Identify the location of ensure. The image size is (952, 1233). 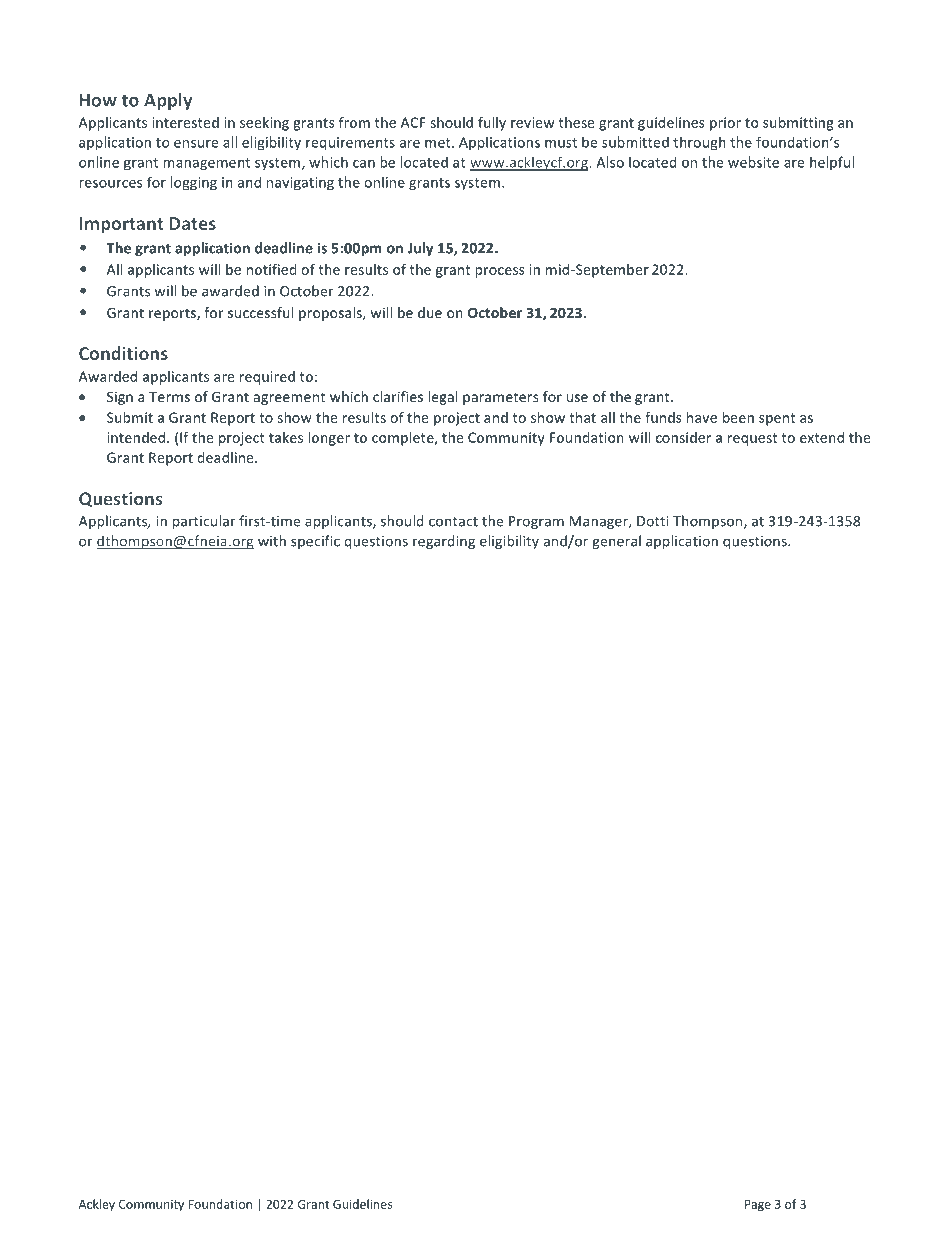
(196, 144).
